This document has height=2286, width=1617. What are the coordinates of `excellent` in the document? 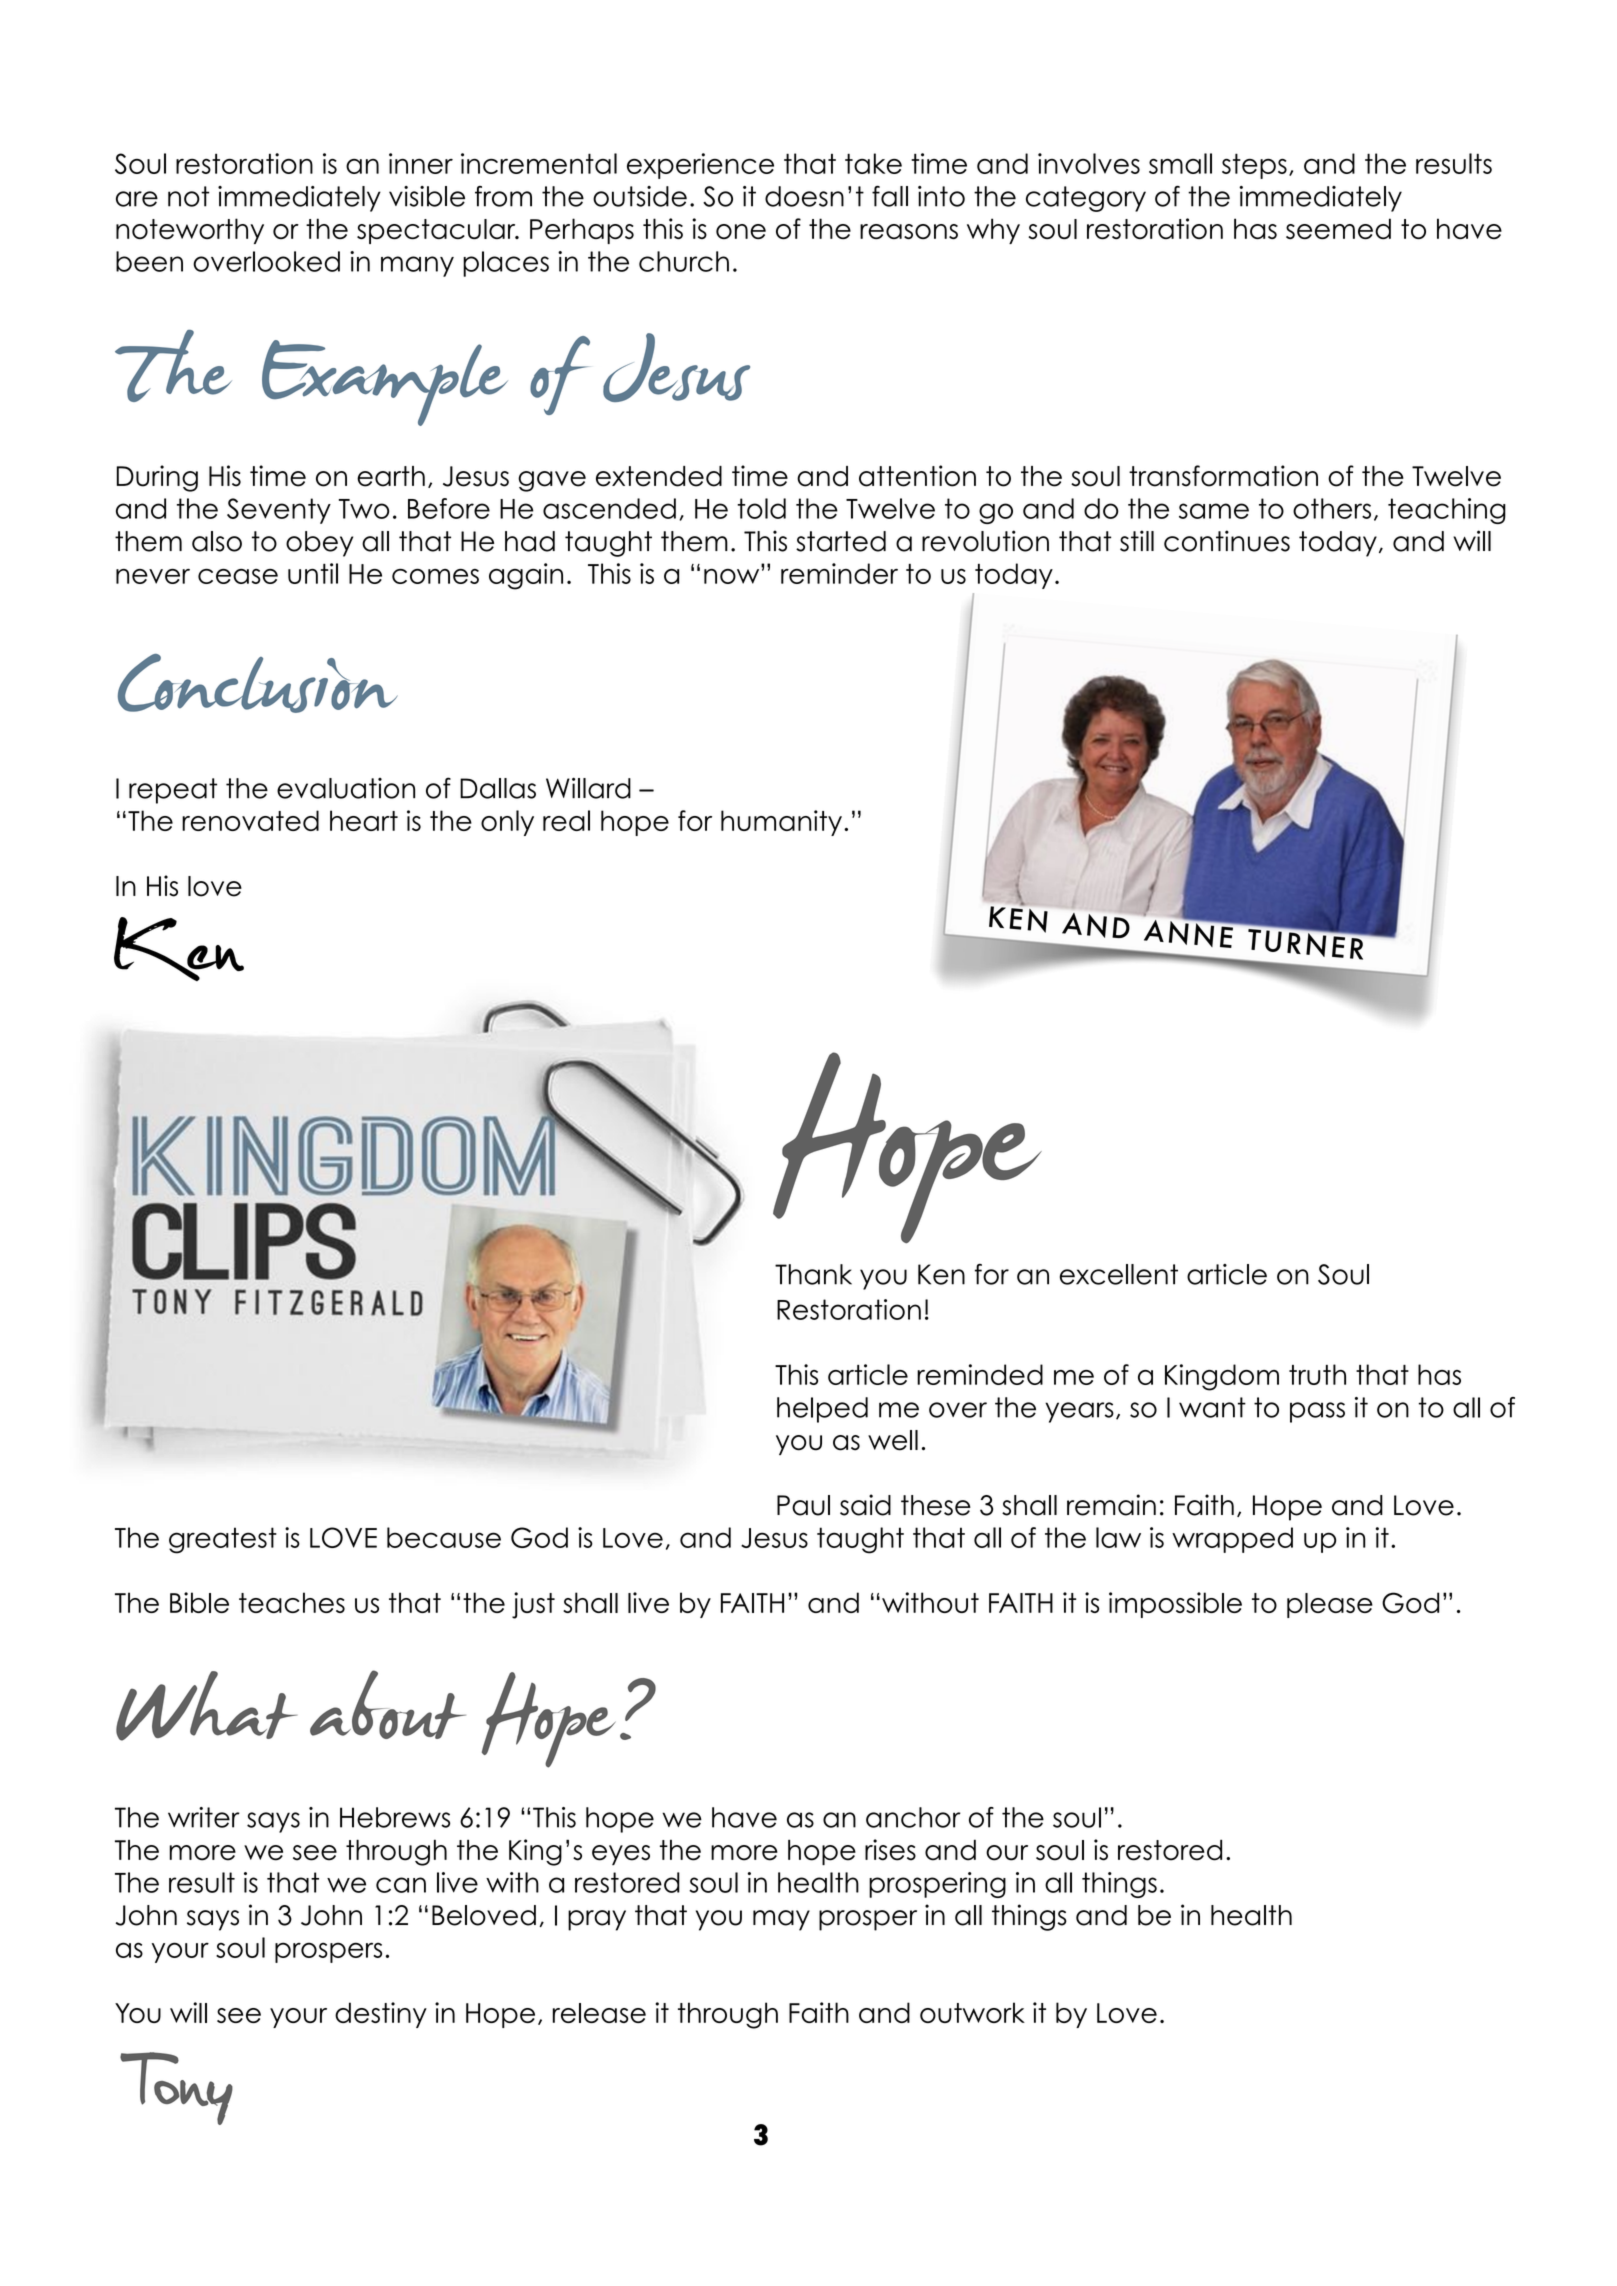 It's located at (1119, 1274).
